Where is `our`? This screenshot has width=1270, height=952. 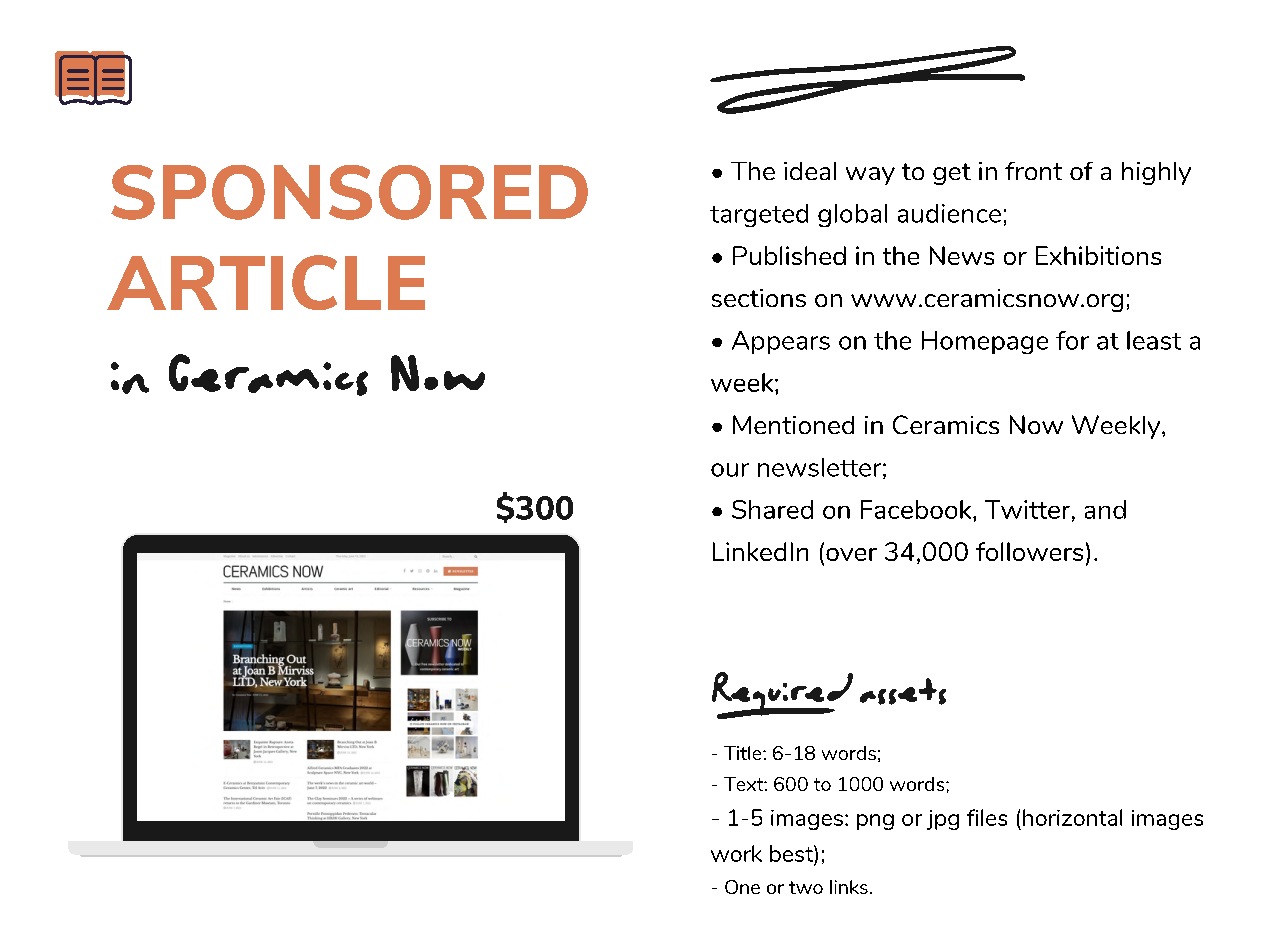 our is located at coordinates (730, 470).
